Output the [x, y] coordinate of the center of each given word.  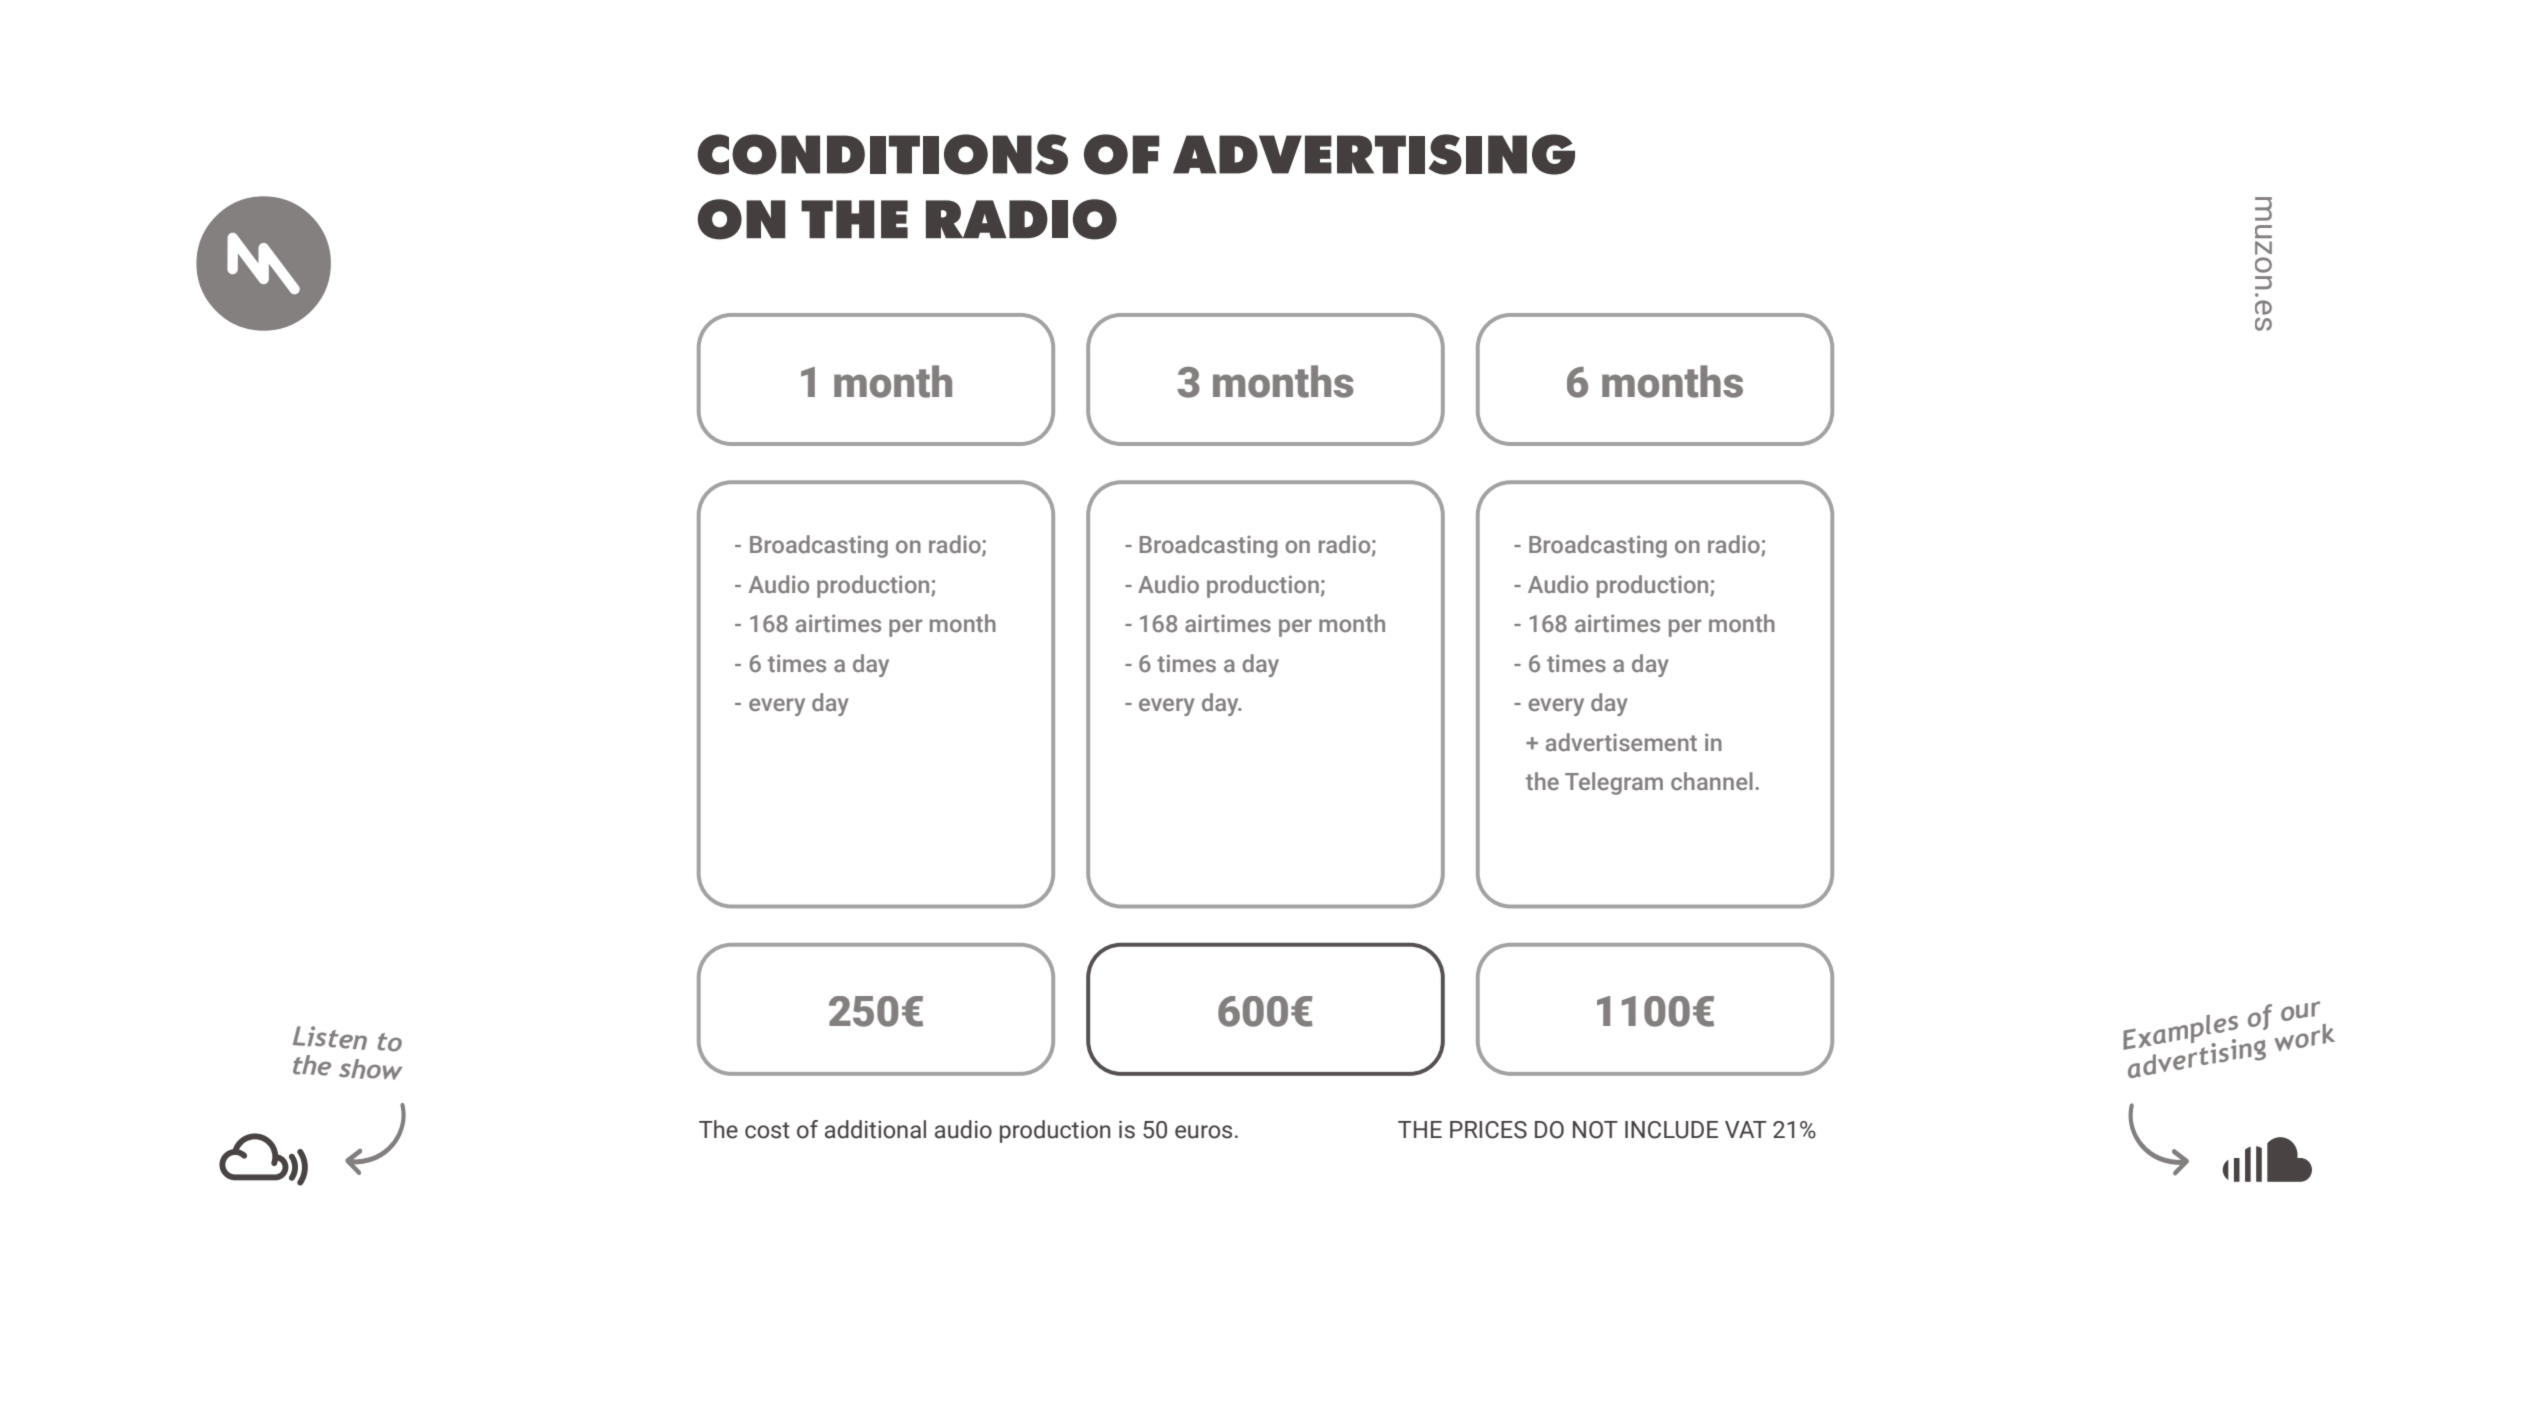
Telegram [1614, 783]
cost [767, 1130]
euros [1203, 1132]
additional [875, 1129]
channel [1712, 781]
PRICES [1488, 1130]
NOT [1595, 1130]
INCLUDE [1671, 1130]
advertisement [1621, 742]
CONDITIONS [883, 154]
